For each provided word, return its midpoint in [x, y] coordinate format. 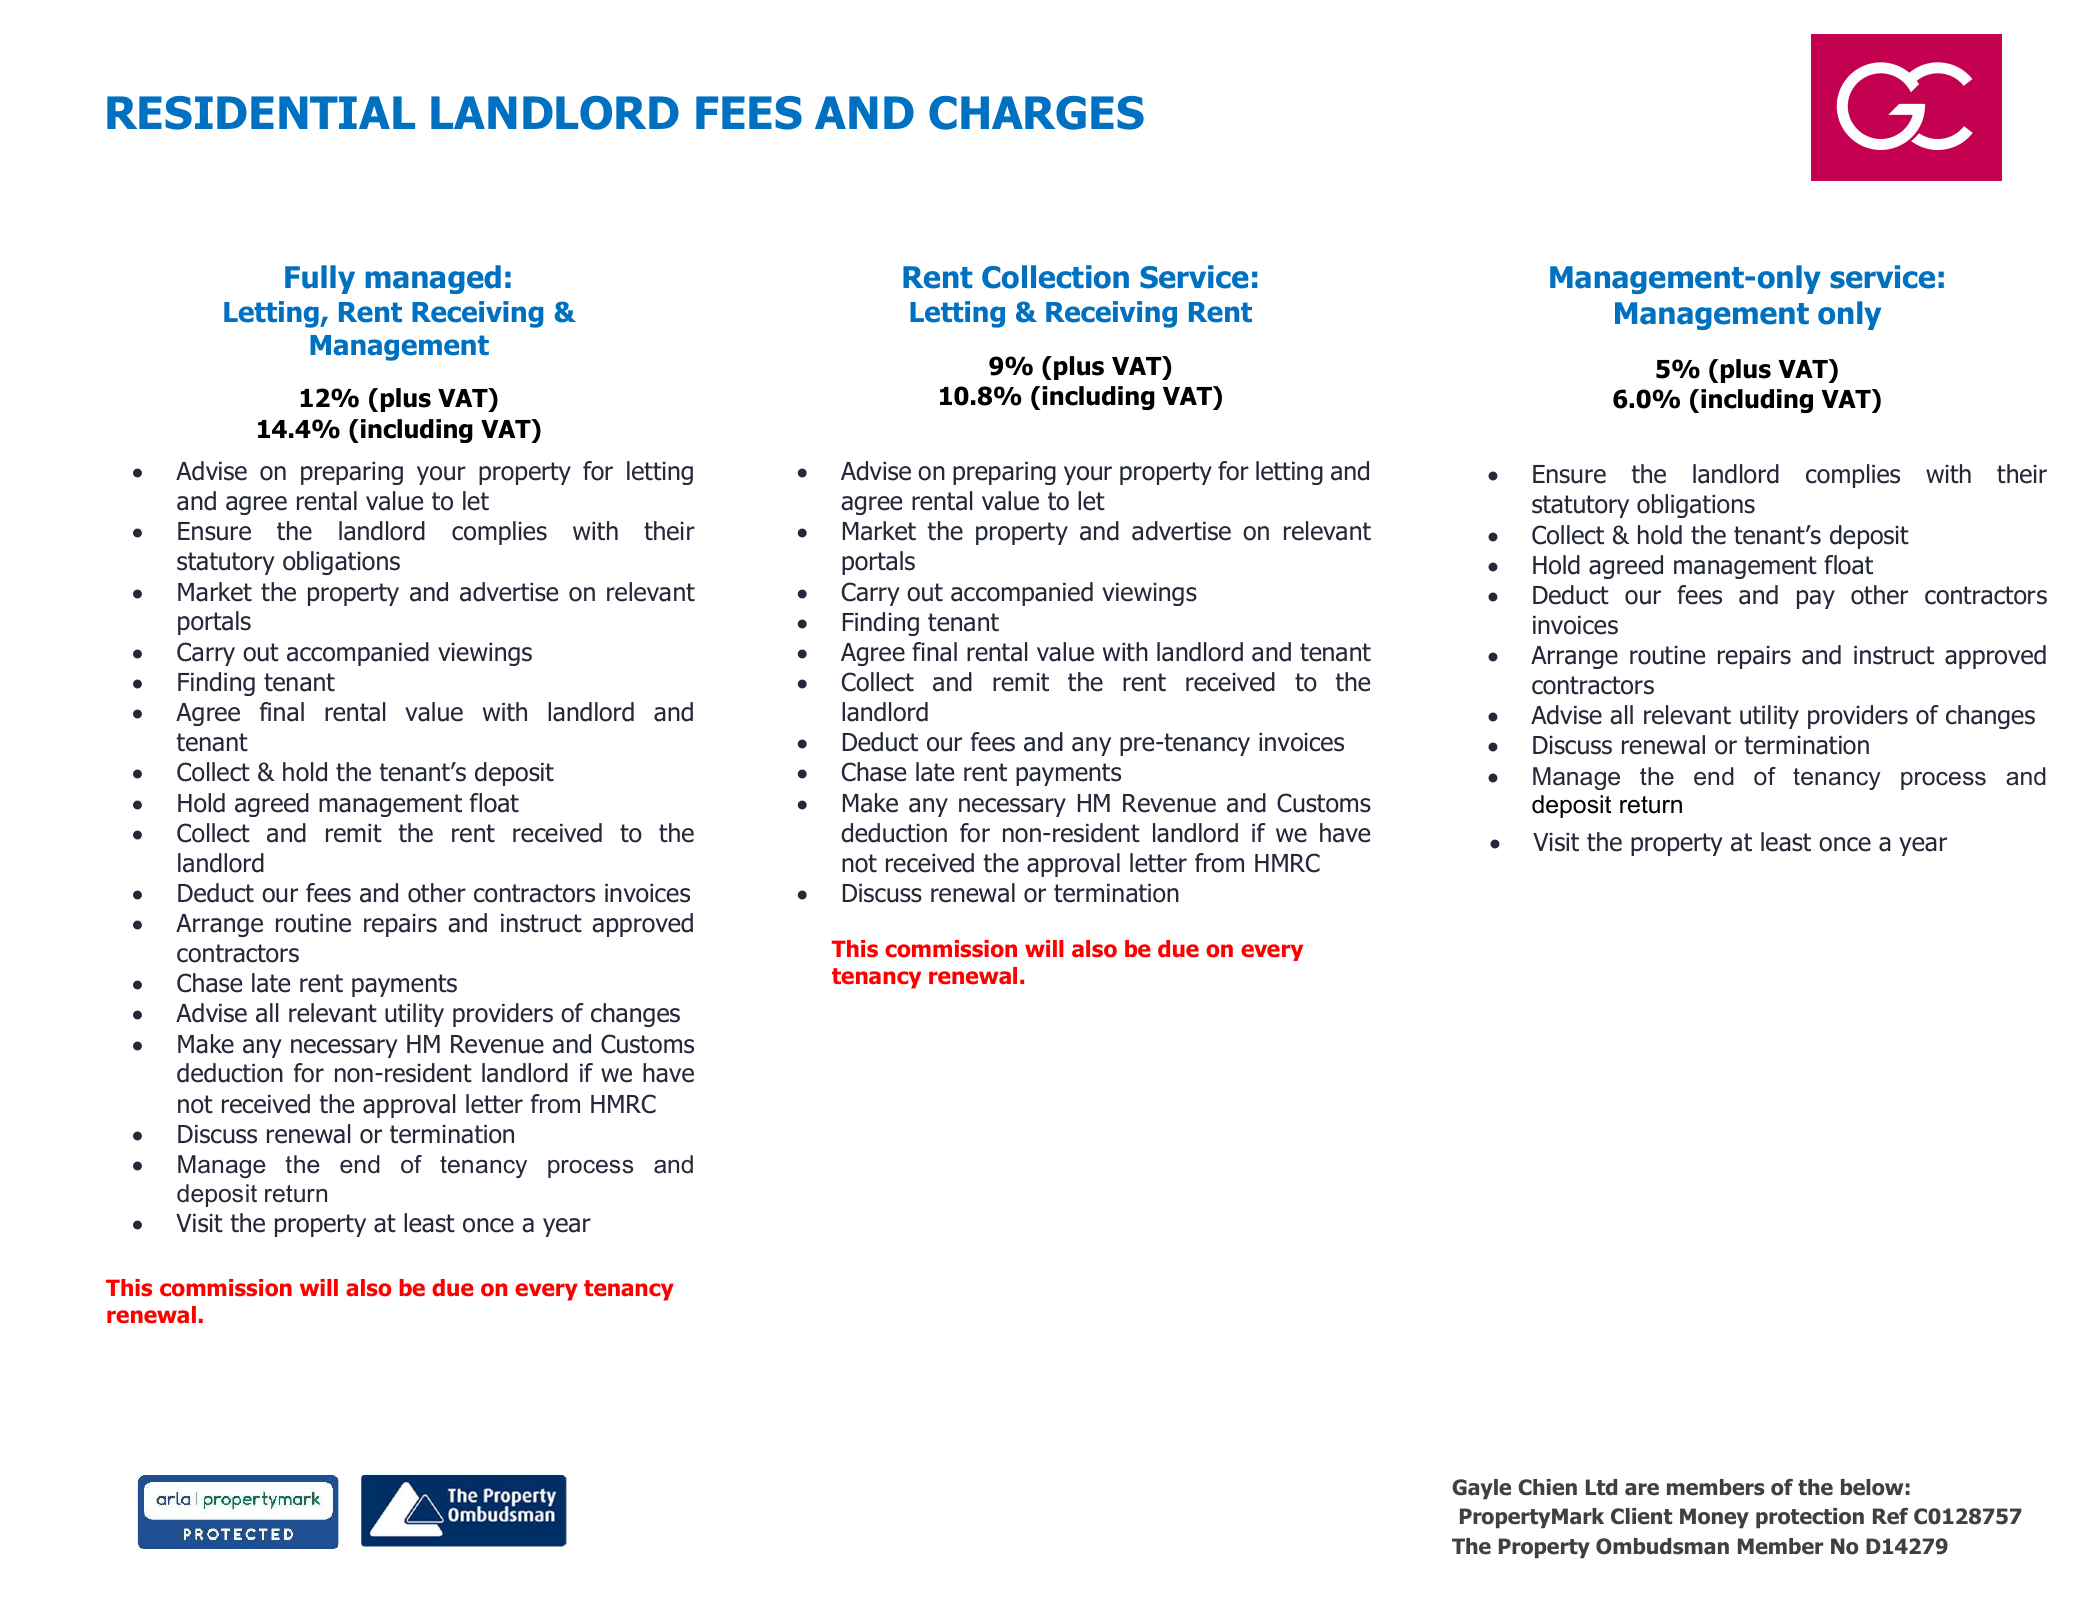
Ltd [1601, 1487]
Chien [1547, 1487]
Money [1714, 1518]
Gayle [1481, 1489]
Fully [320, 279]
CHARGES [1036, 113]
